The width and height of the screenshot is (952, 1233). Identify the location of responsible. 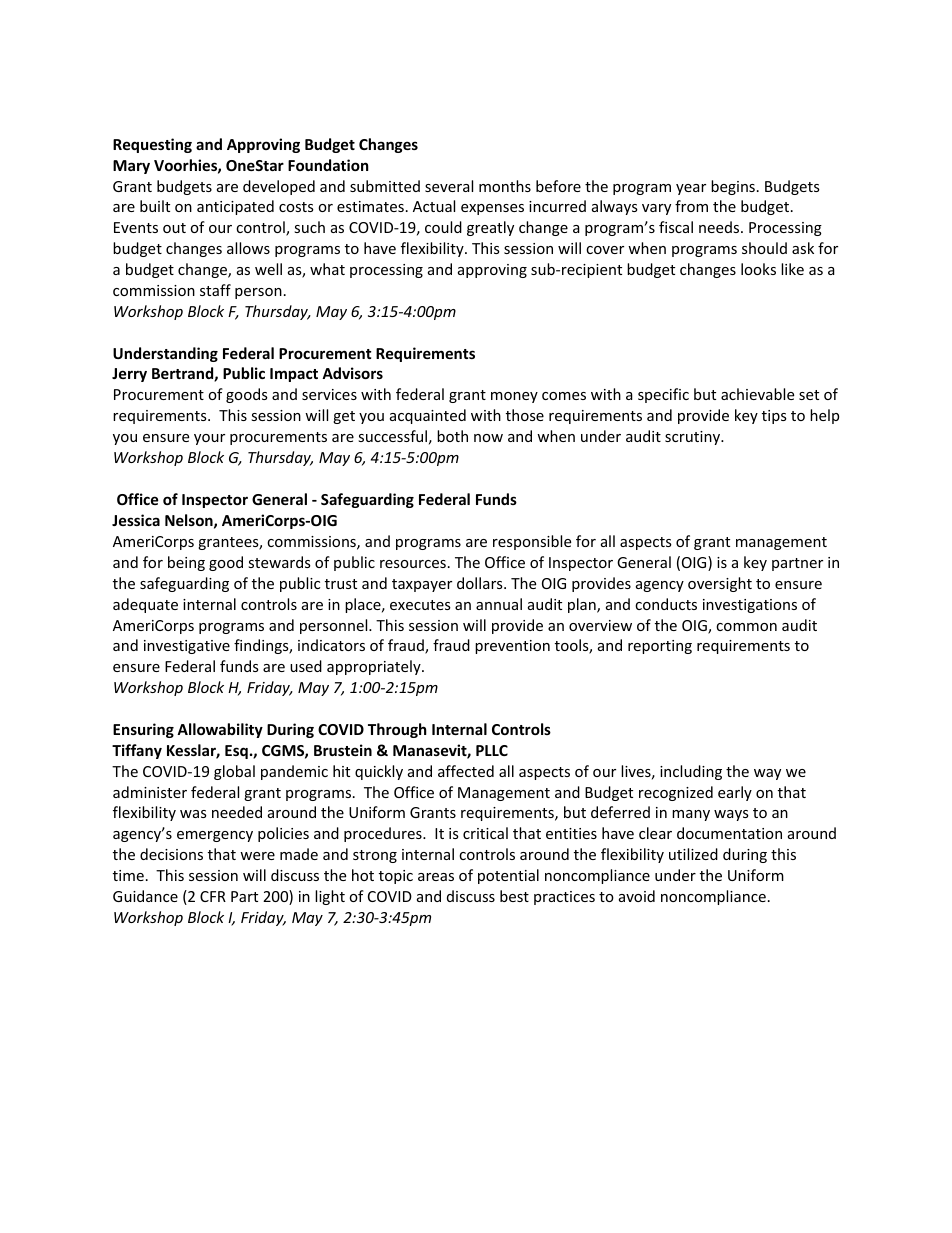
(532, 542).
